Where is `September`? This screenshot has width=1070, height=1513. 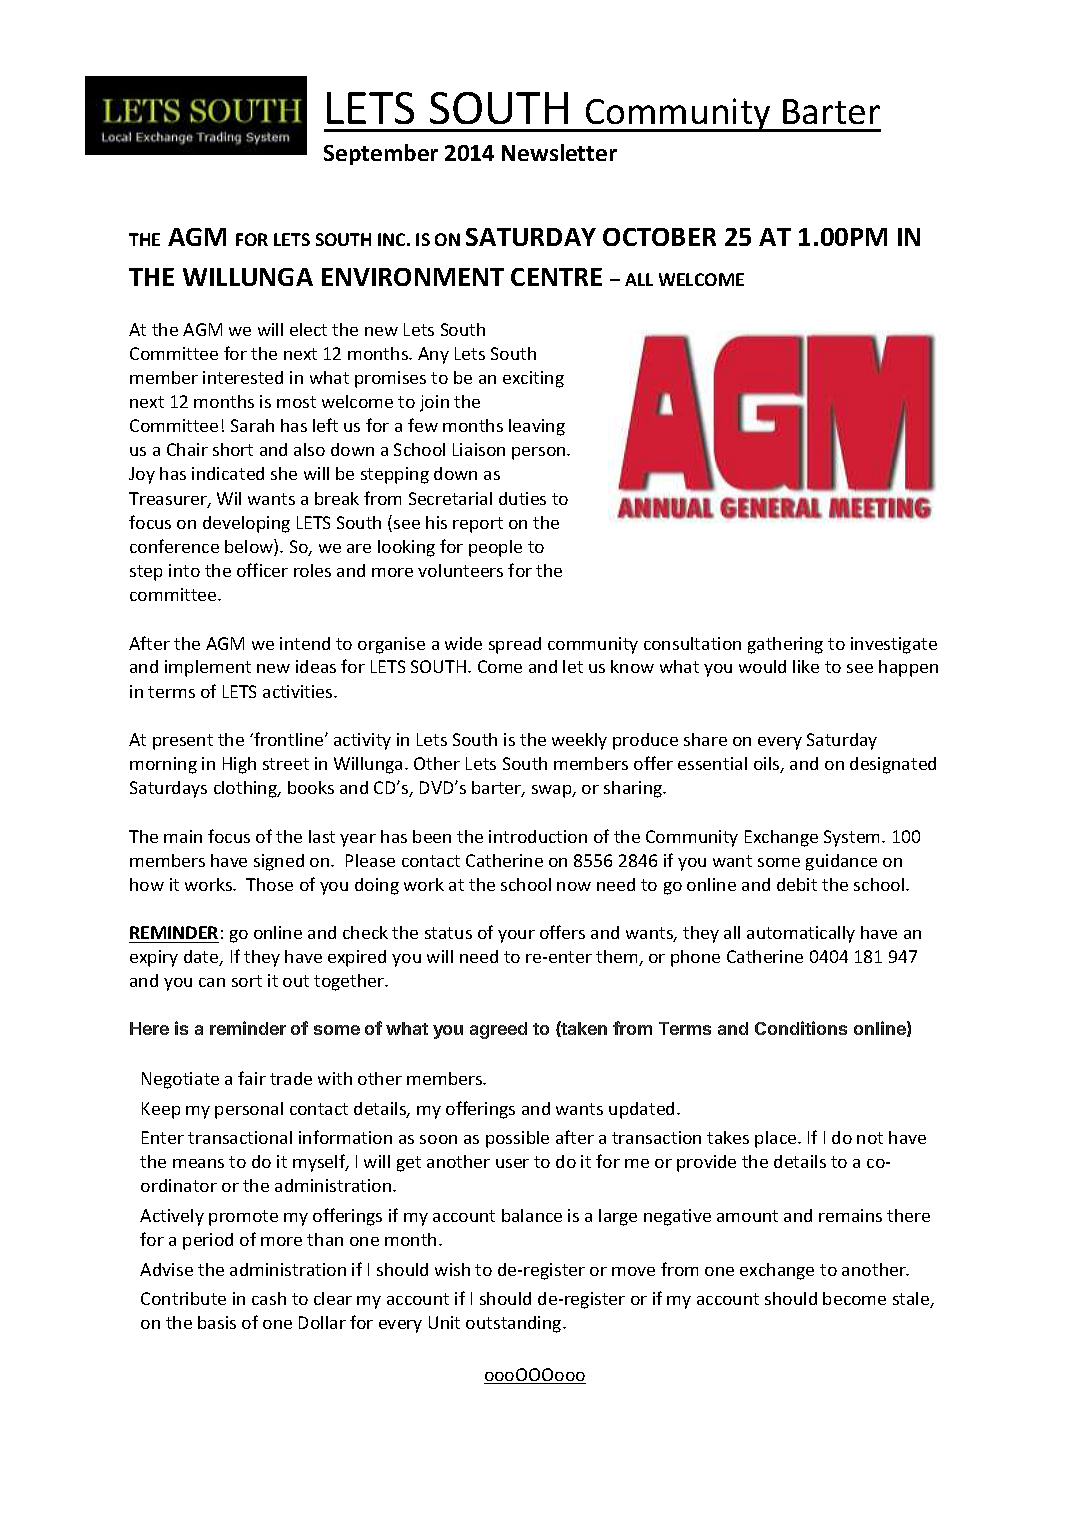
September is located at coordinates (381, 154).
